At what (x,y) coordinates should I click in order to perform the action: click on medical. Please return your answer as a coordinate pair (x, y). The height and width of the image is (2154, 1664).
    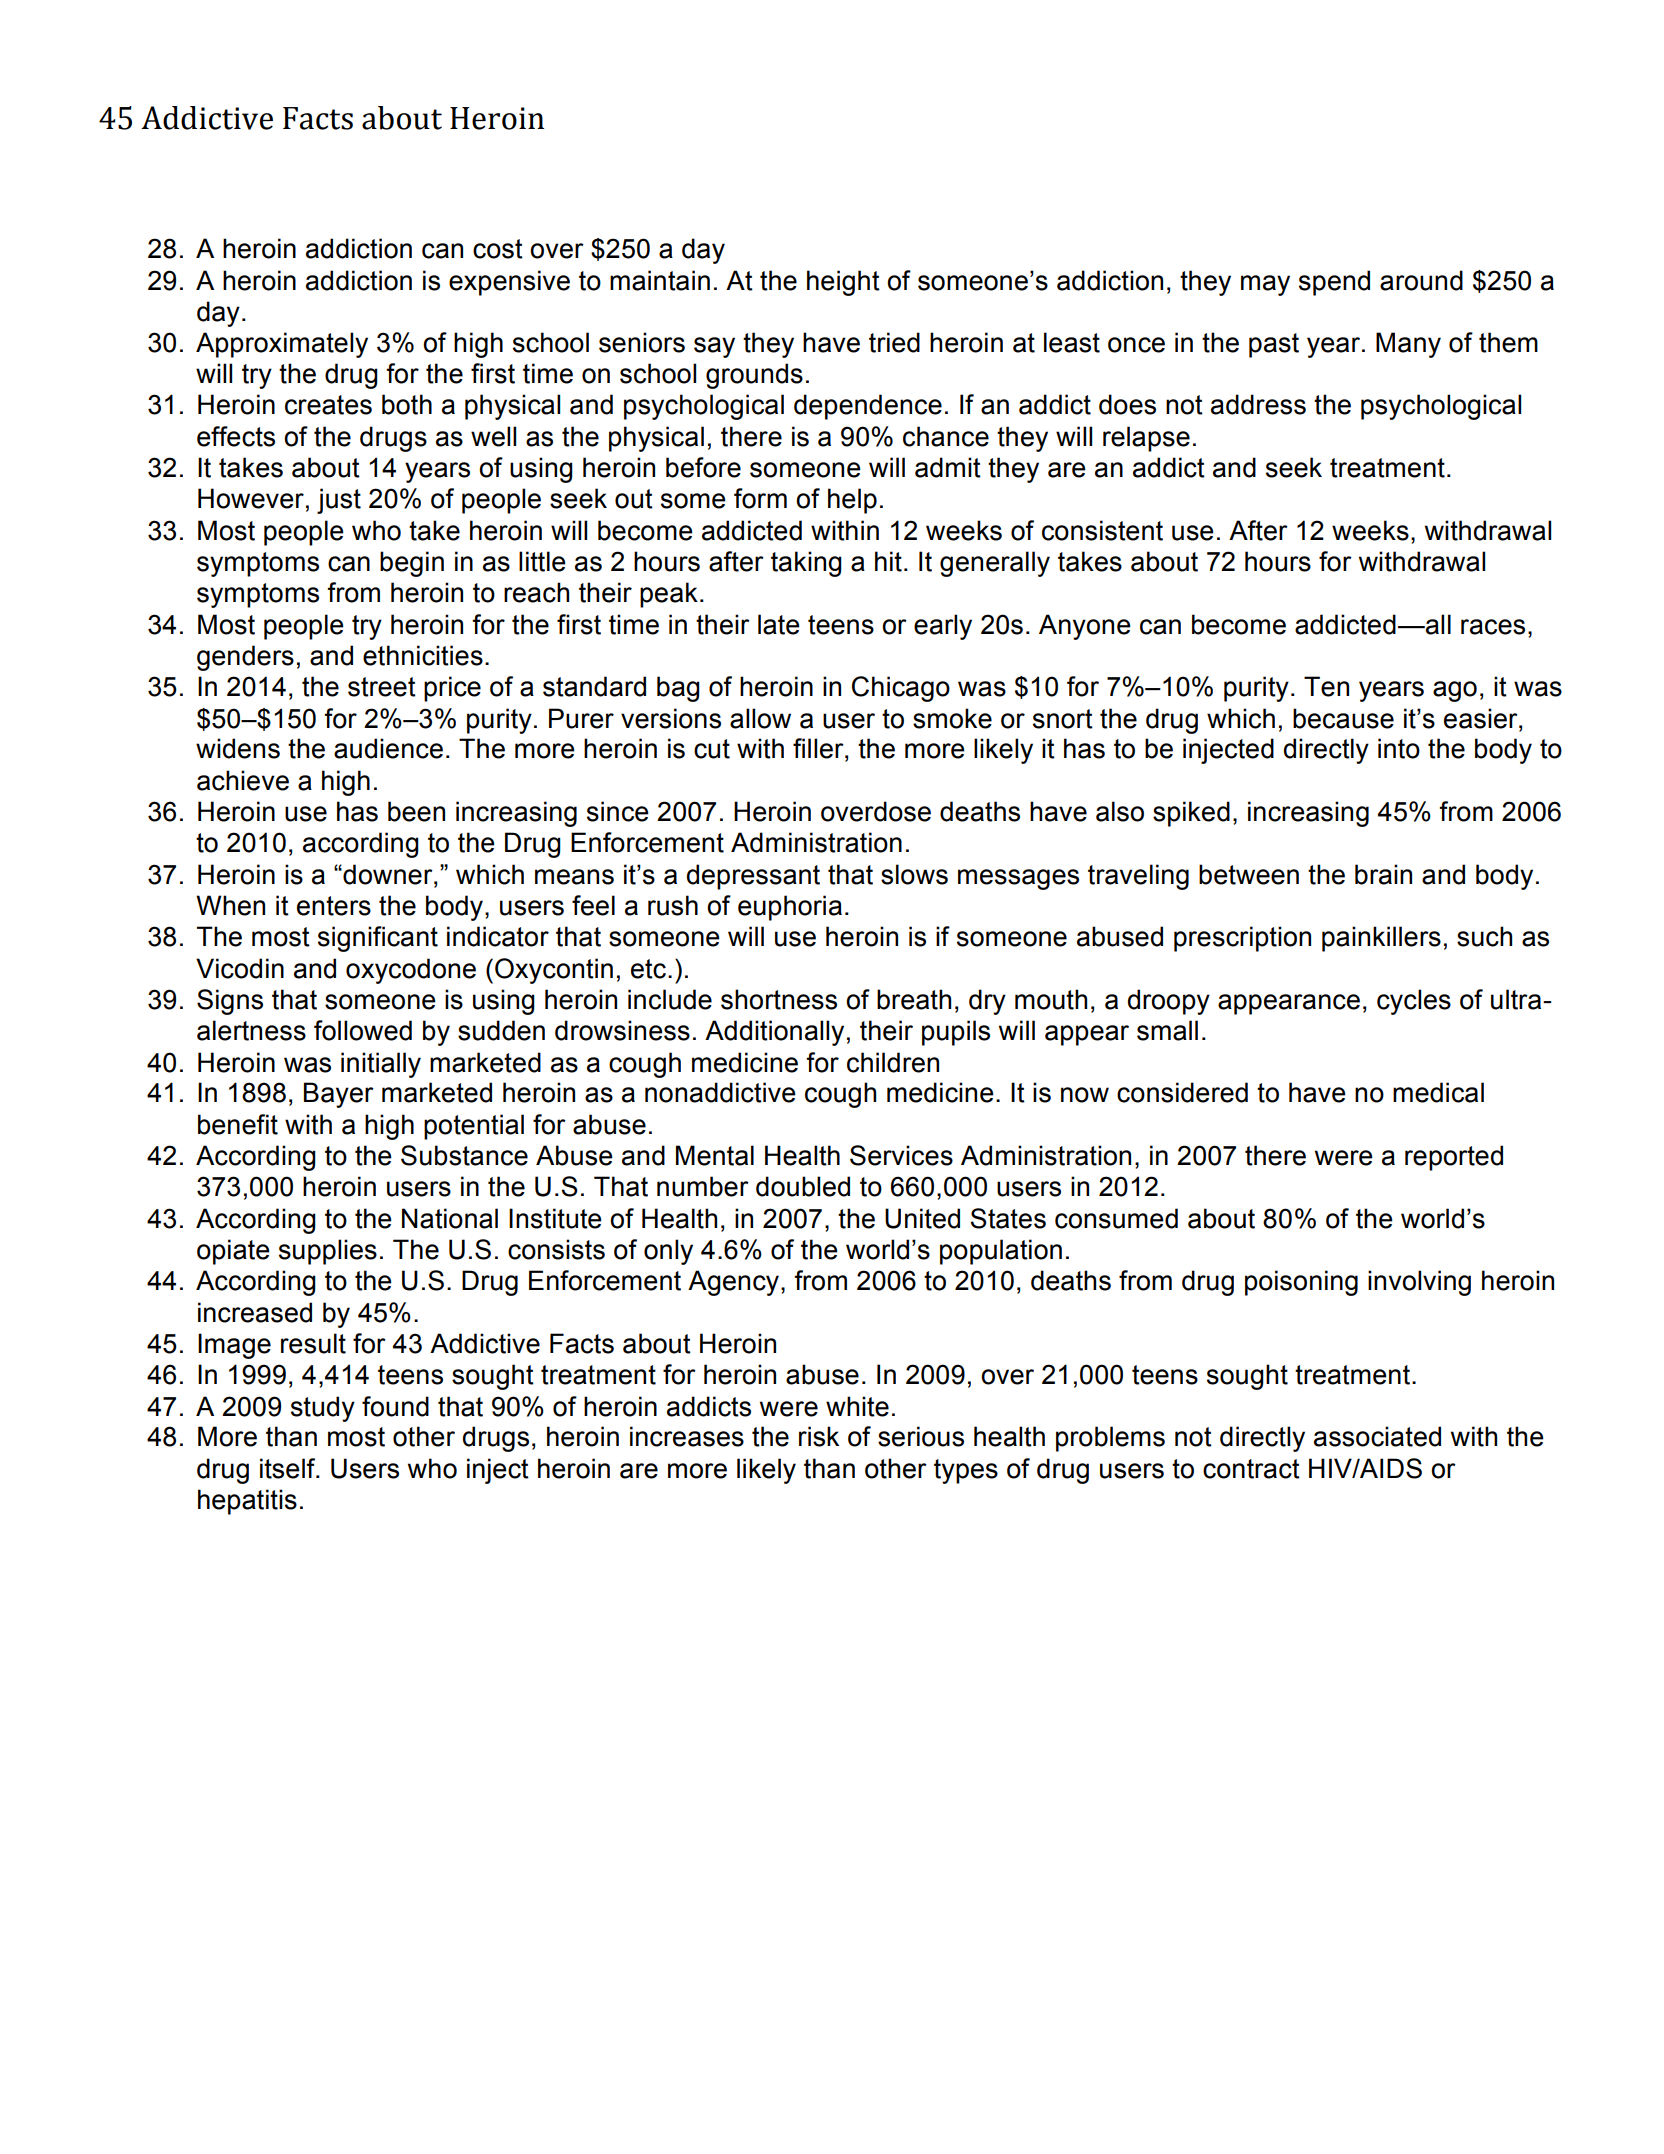
    Looking at the image, I should click on (1438, 1092).
